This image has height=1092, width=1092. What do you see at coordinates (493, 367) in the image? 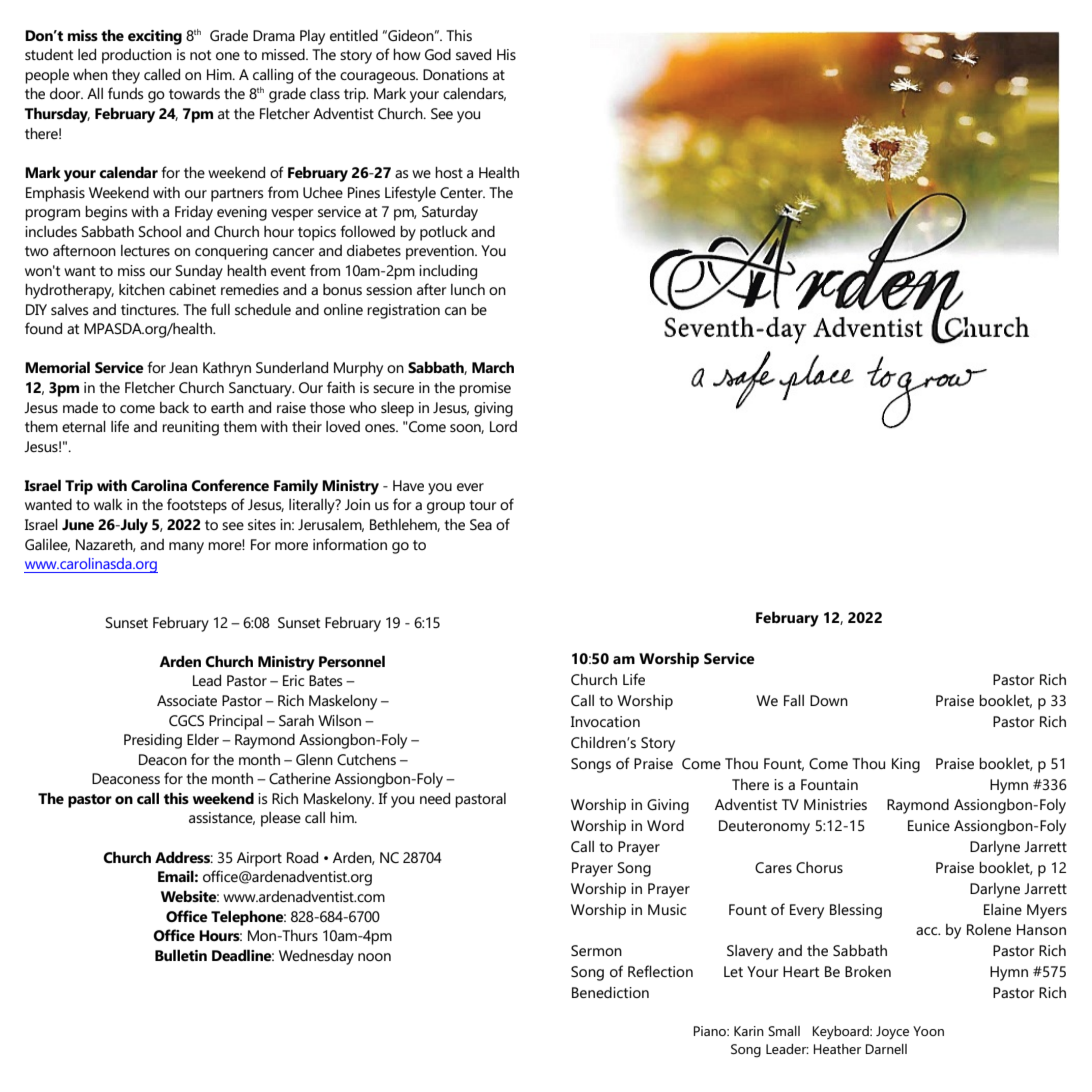
I see `March` at bounding box center [493, 367].
